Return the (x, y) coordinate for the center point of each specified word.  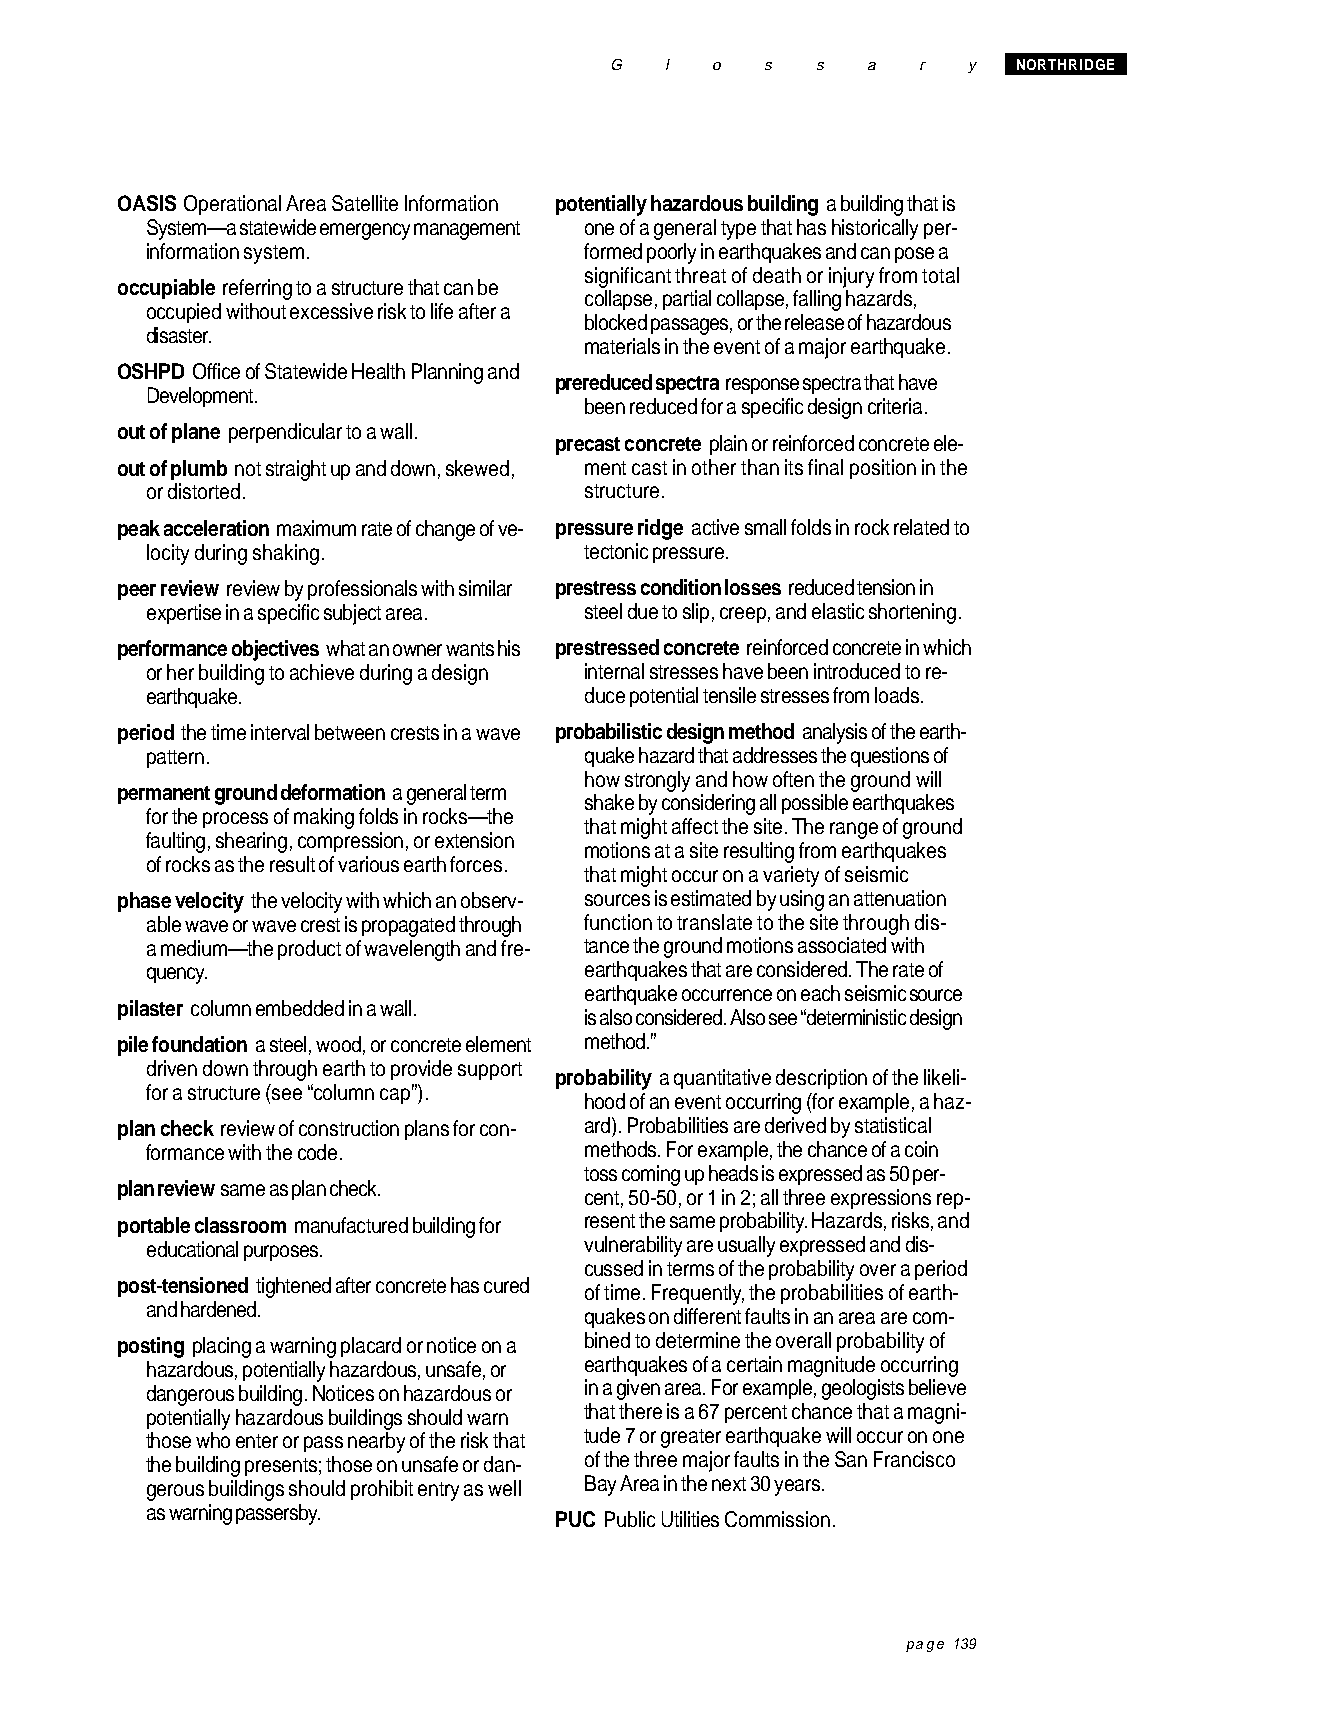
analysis (835, 733)
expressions (881, 1199)
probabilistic (609, 733)
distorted (204, 491)
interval (280, 732)
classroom (240, 1225)
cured (506, 1285)
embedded (300, 1008)
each (820, 993)
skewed (477, 468)
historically (875, 229)
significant (628, 277)
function (618, 922)
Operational (232, 205)
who (213, 1440)
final (825, 467)
